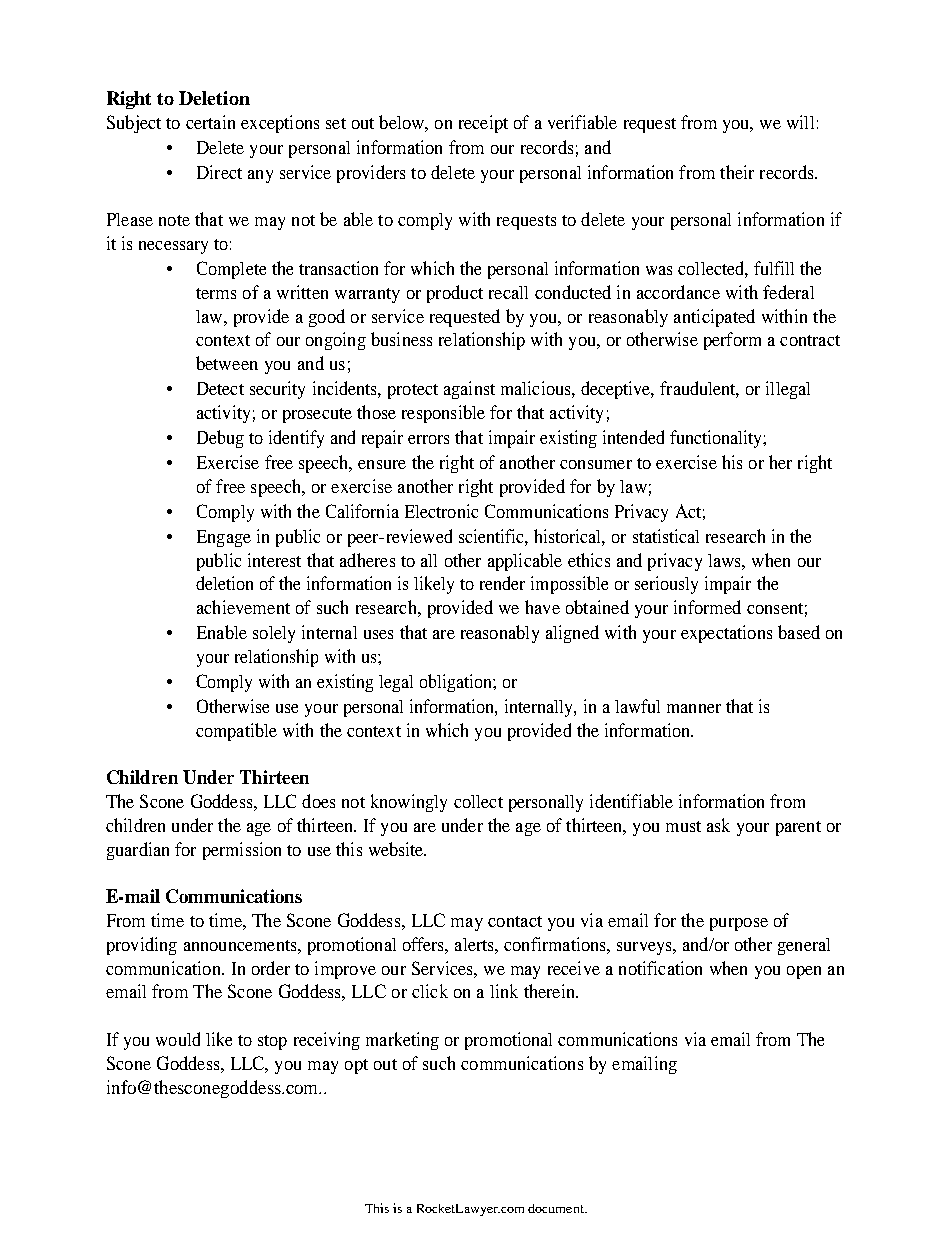 This screenshot has height=1233, width=952. What do you see at coordinates (409, 803) in the screenshot?
I see `knowingly` at bounding box center [409, 803].
